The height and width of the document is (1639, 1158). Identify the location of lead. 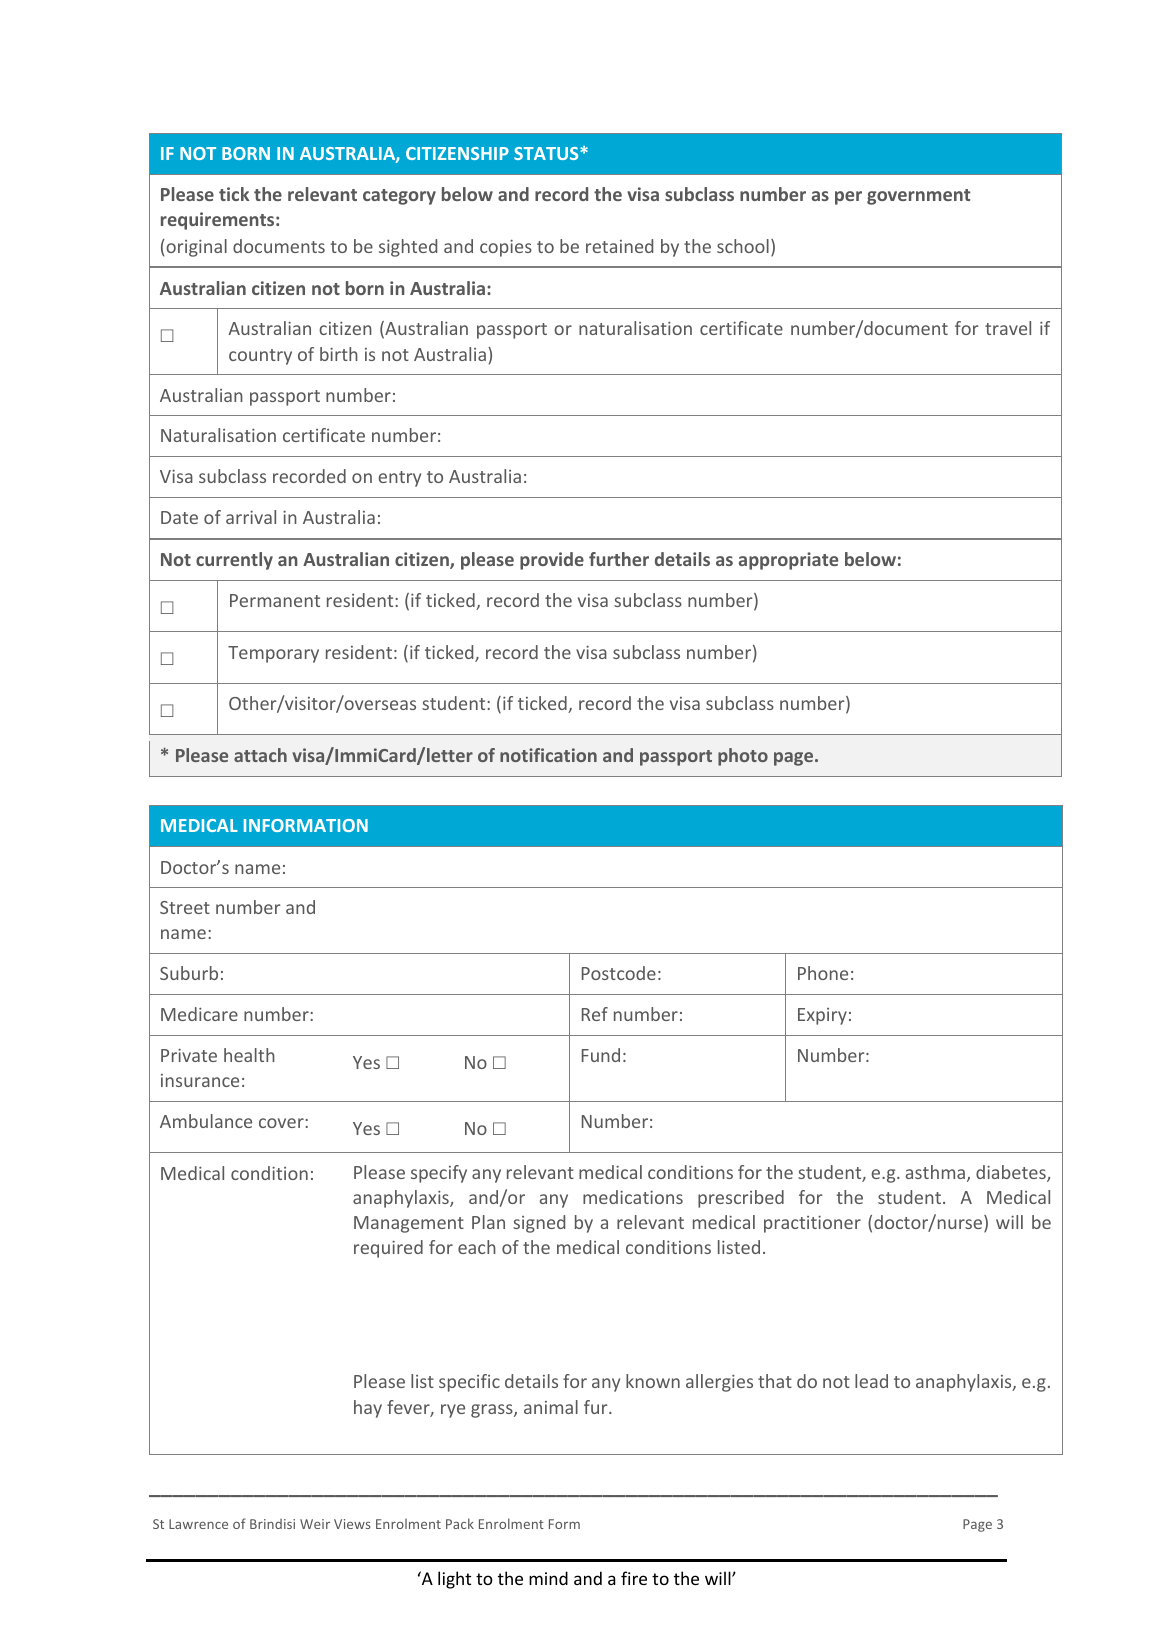
(871, 1381).
